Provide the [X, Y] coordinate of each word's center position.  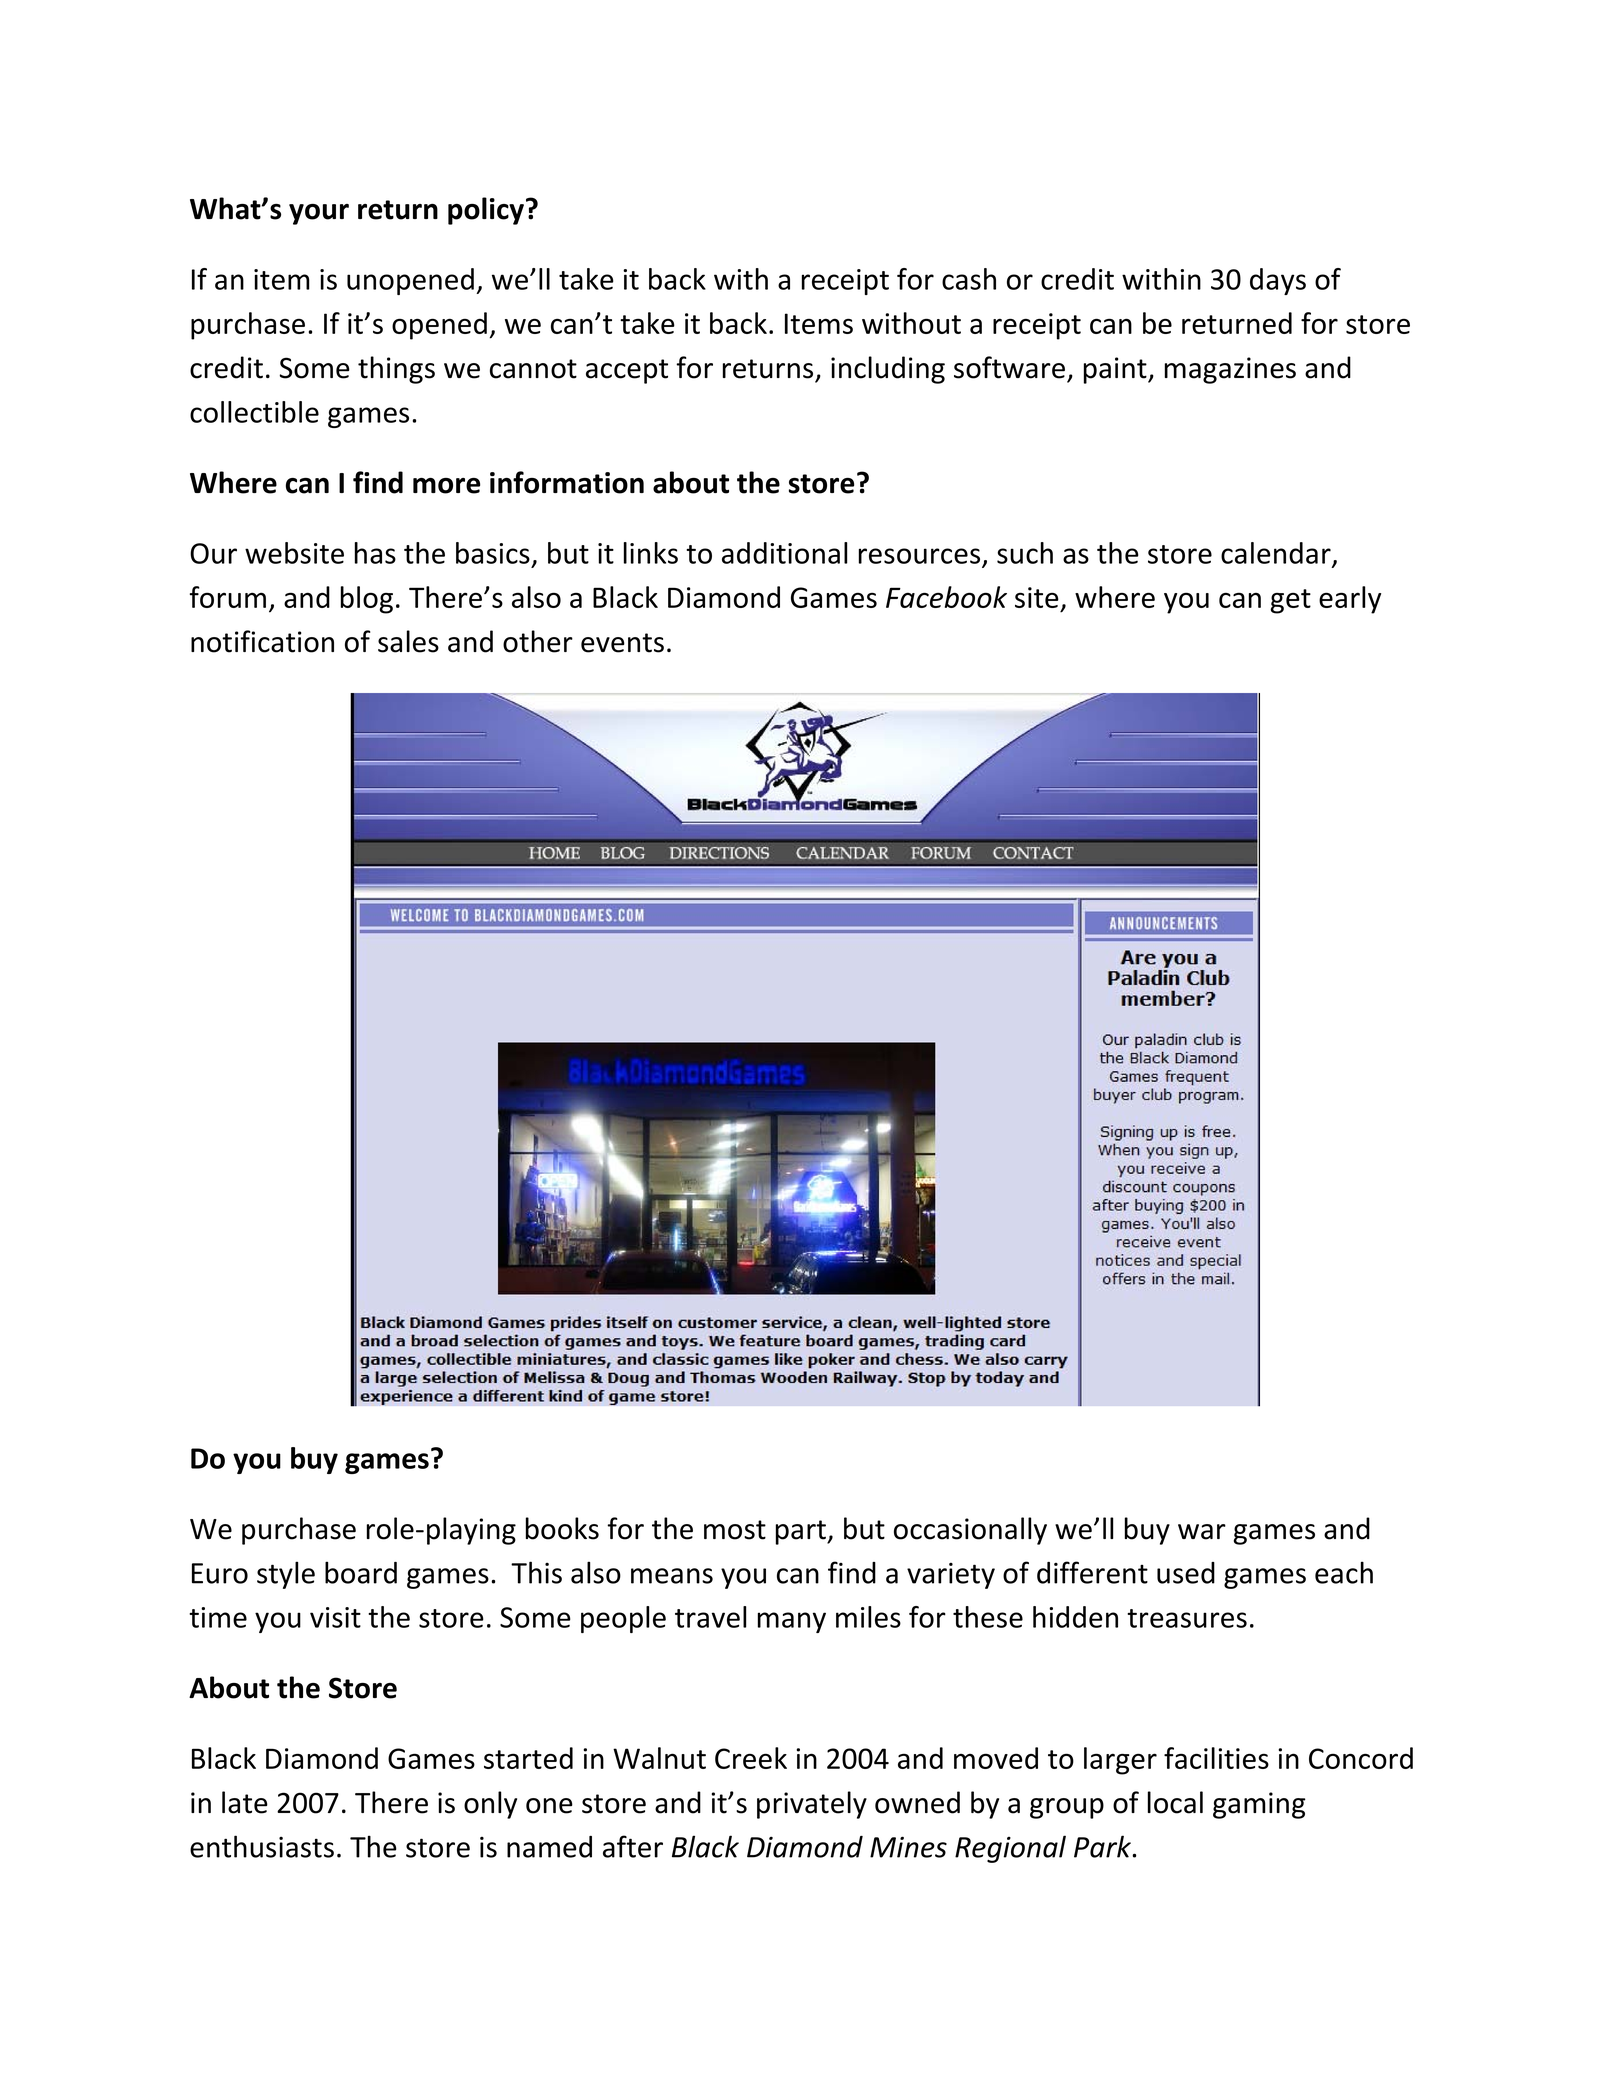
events [622, 643]
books [562, 1528]
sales [408, 641]
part [802, 1532]
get [1290, 601]
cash [969, 279]
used [1186, 1573]
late [245, 1802]
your [319, 214]
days [1278, 281]
